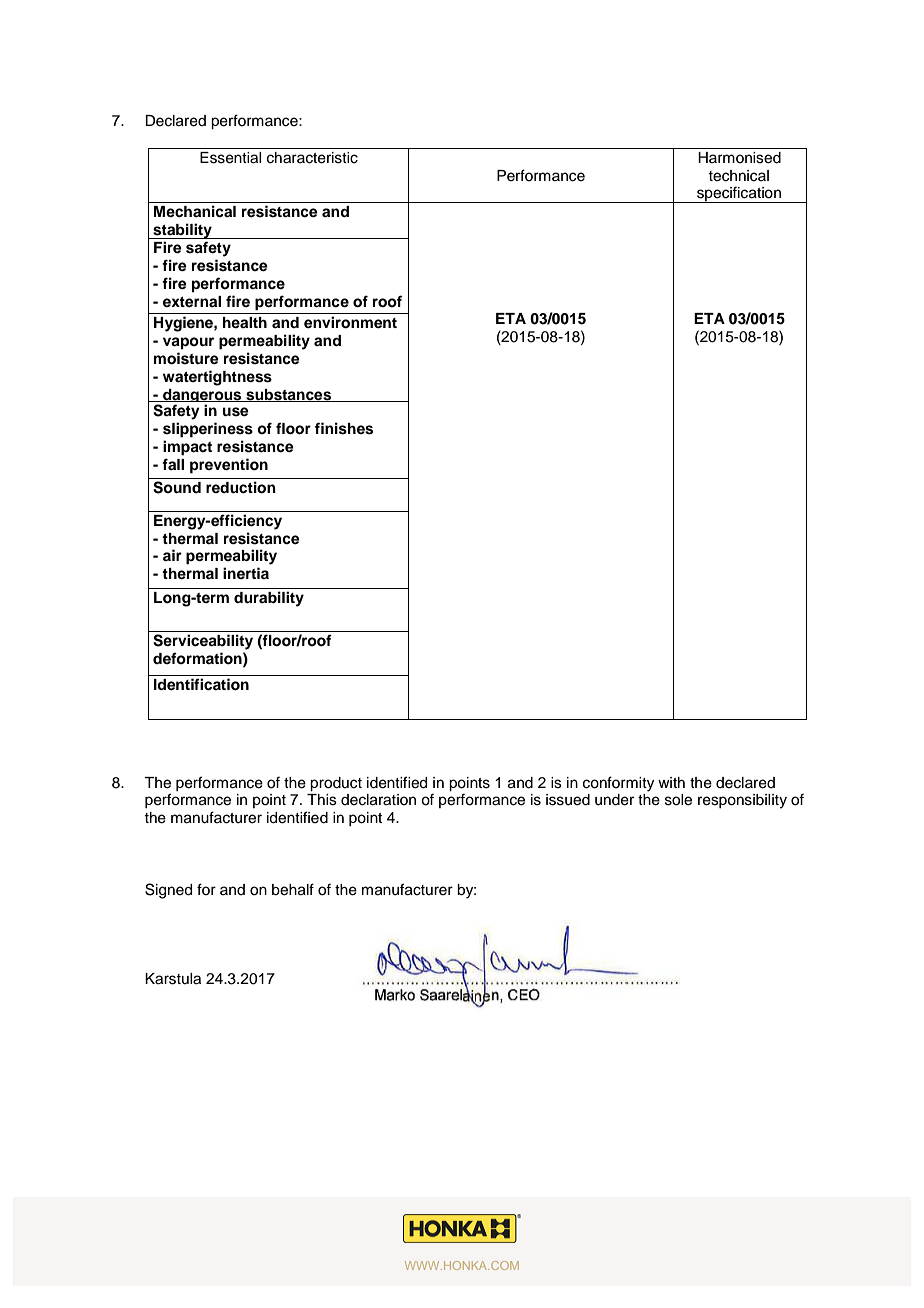  Describe the element at coordinates (378, 800) in the screenshot. I see `declaration` at that location.
